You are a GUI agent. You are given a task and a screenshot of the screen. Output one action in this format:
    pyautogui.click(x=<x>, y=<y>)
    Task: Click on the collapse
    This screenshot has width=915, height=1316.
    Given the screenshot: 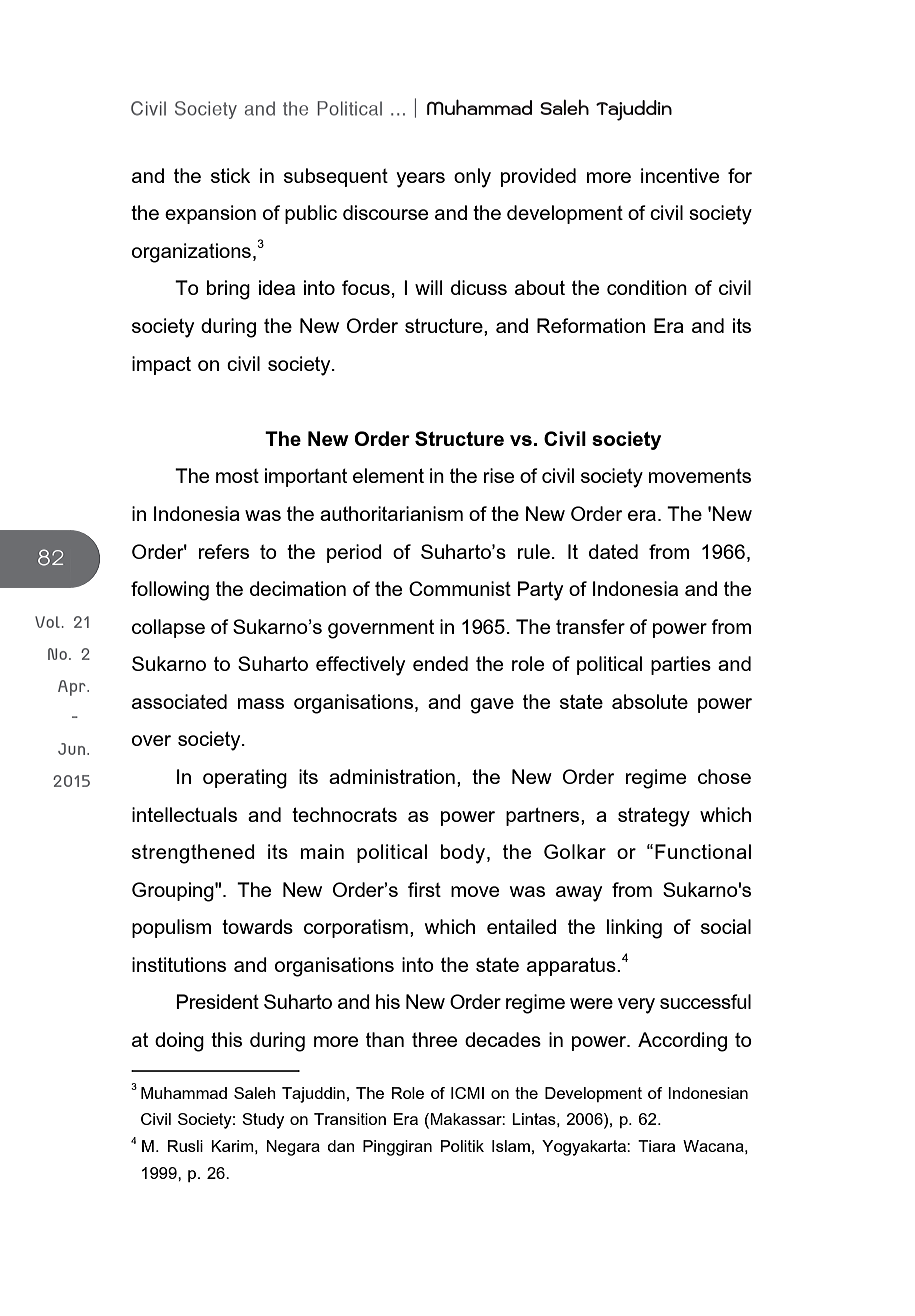 What is the action you would take?
    pyautogui.click(x=168, y=628)
